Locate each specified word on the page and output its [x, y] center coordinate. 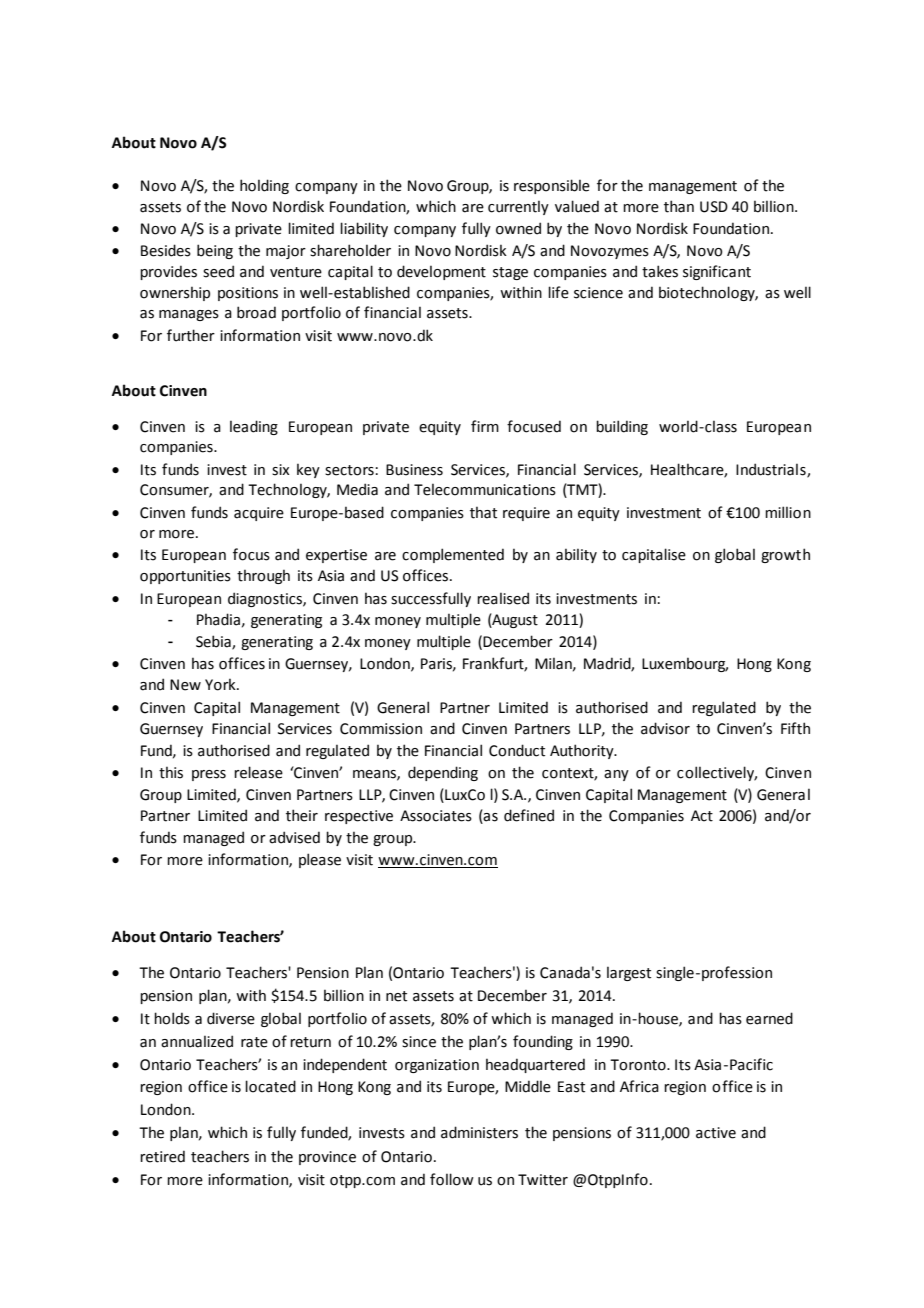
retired [162, 1156]
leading [254, 427]
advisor [665, 728]
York [221, 684]
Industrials [772, 470]
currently [518, 207]
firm [485, 426]
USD [714, 207]
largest [629, 973]
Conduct [517, 750]
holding [264, 186]
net [396, 996]
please [320, 860]
